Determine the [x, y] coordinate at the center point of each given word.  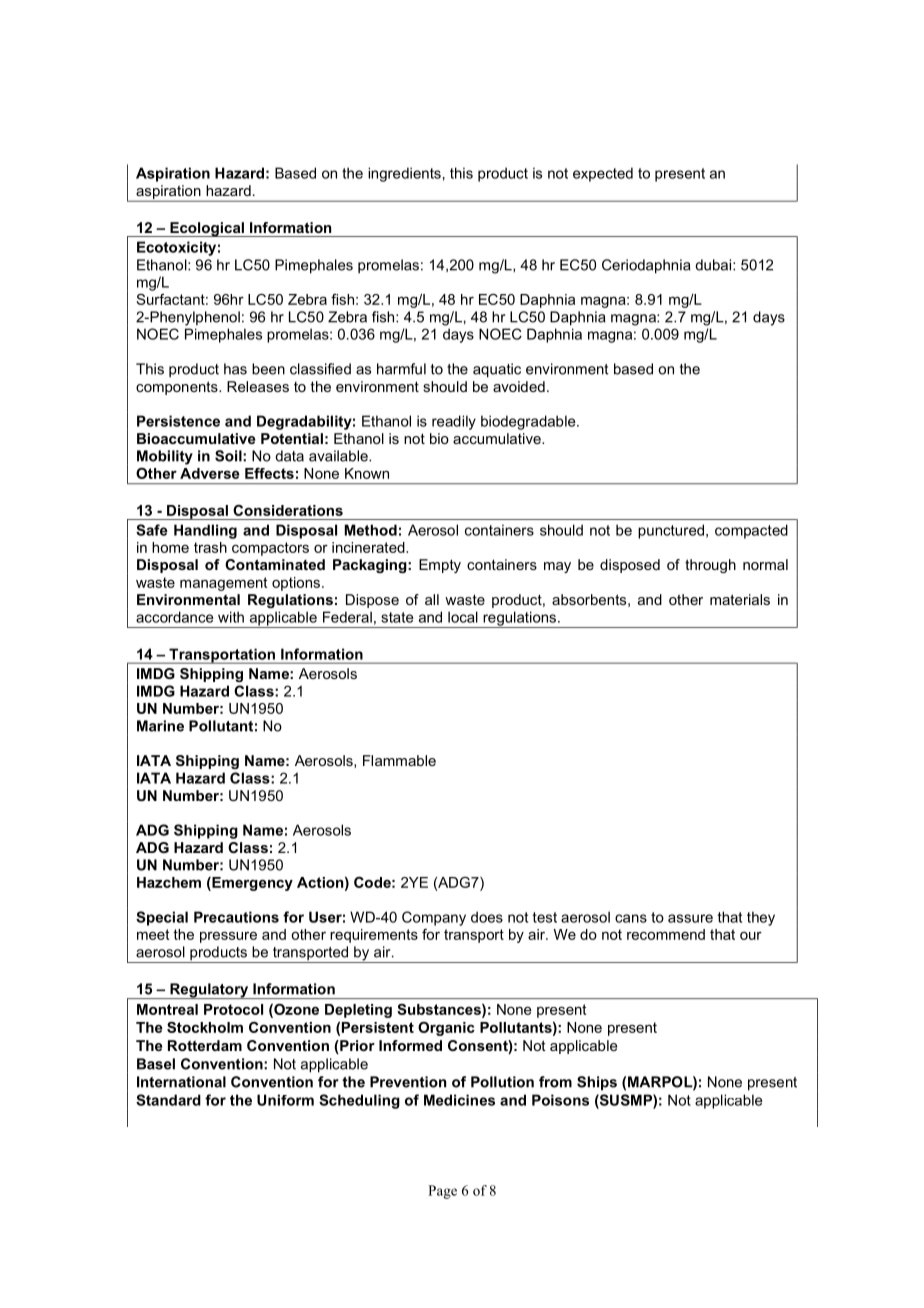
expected [603, 174]
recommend [666, 934]
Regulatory [209, 991]
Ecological [207, 229]
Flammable [399, 760]
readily [454, 422]
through [710, 566]
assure [690, 918]
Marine [160, 726]
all [432, 599]
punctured [671, 531]
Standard [168, 1100]
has [235, 369]
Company [434, 918]
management [224, 584]
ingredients [404, 174]
